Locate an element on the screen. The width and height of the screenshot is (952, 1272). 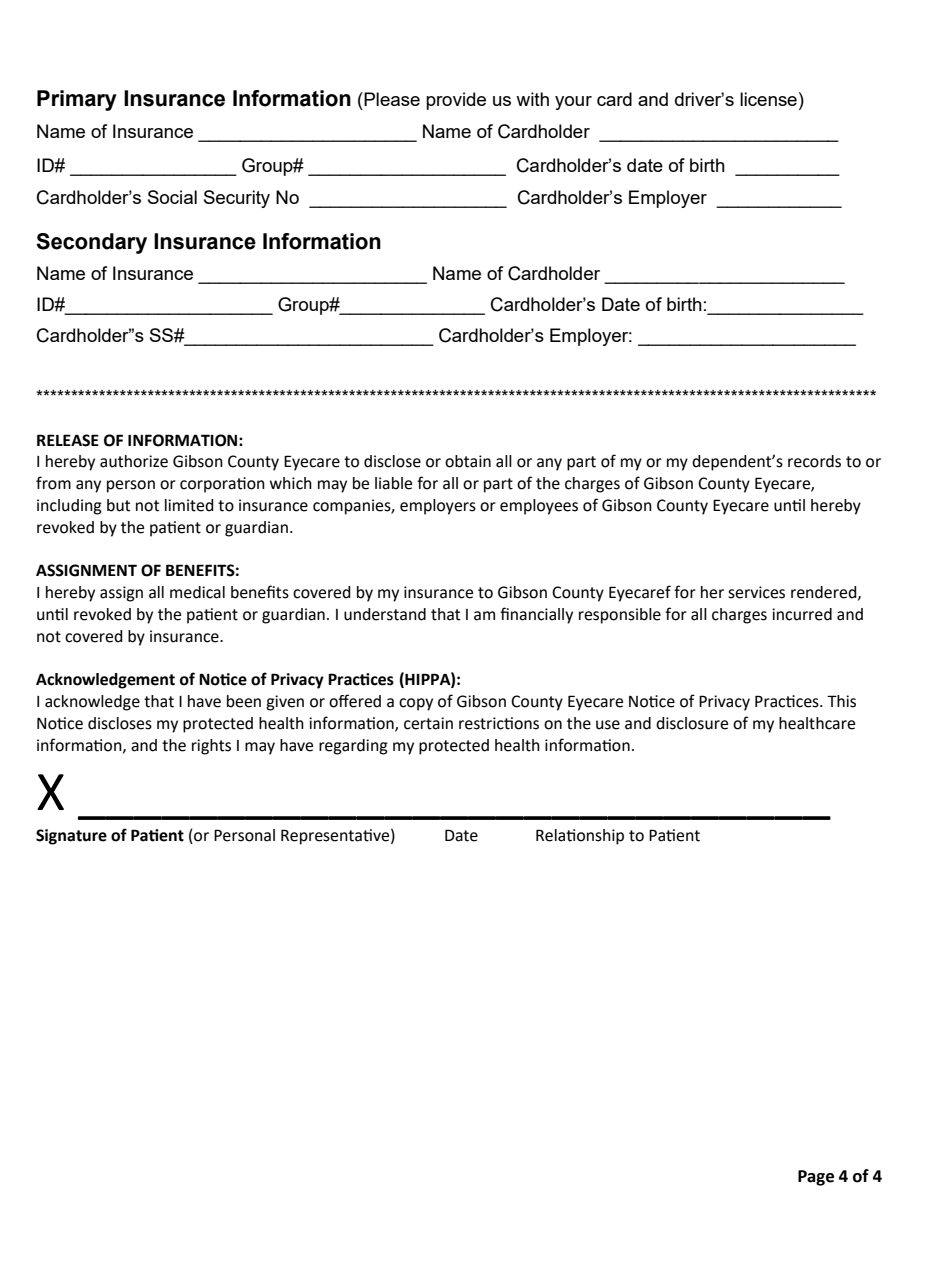
Page is located at coordinates (816, 1178).
